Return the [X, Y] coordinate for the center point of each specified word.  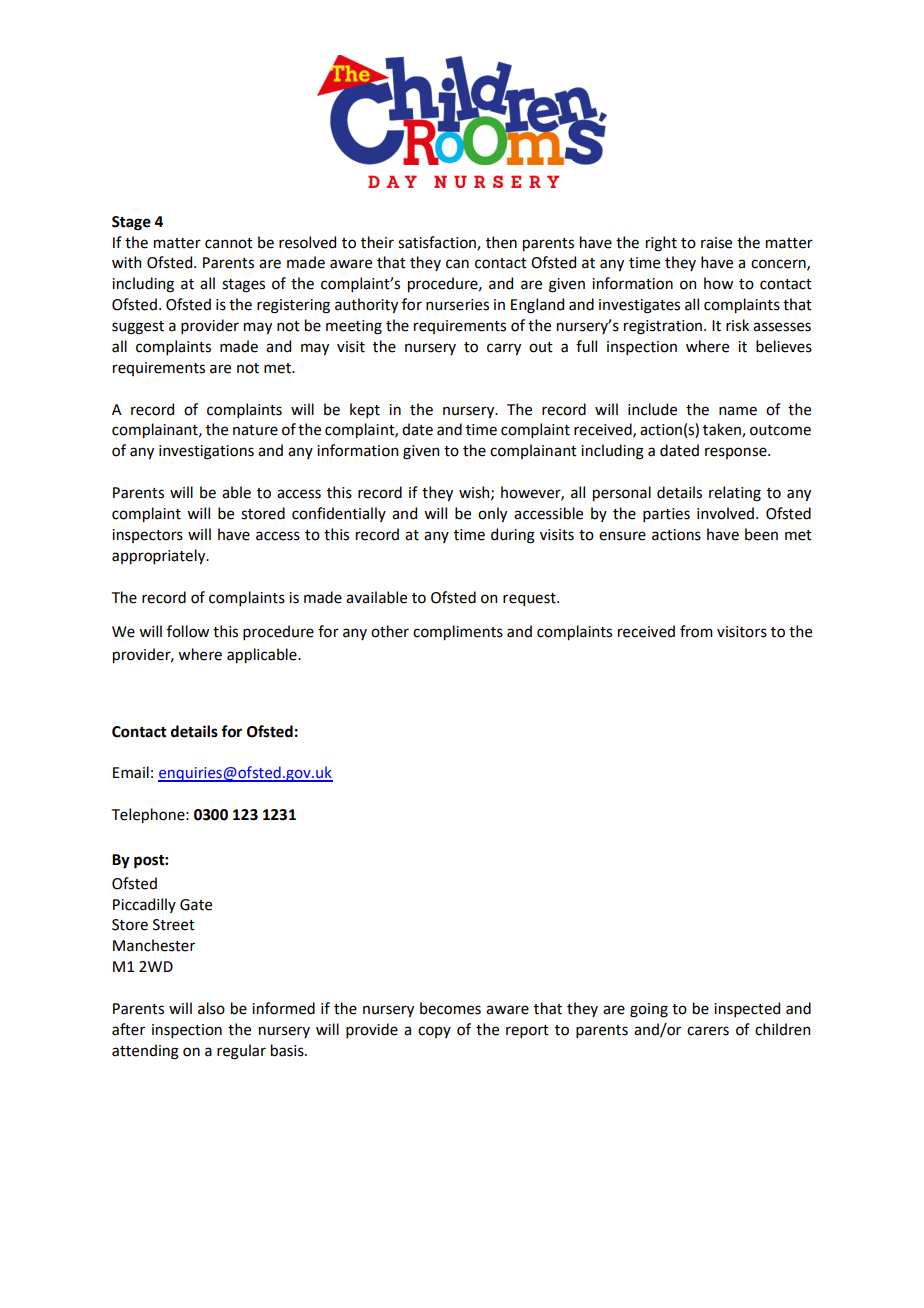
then [501, 242]
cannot [229, 243]
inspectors [147, 536]
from [696, 631]
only [492, 514]
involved [725, 513]
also [211, 1008]
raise [716, 243]
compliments [458, 632]
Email [131, 772]
